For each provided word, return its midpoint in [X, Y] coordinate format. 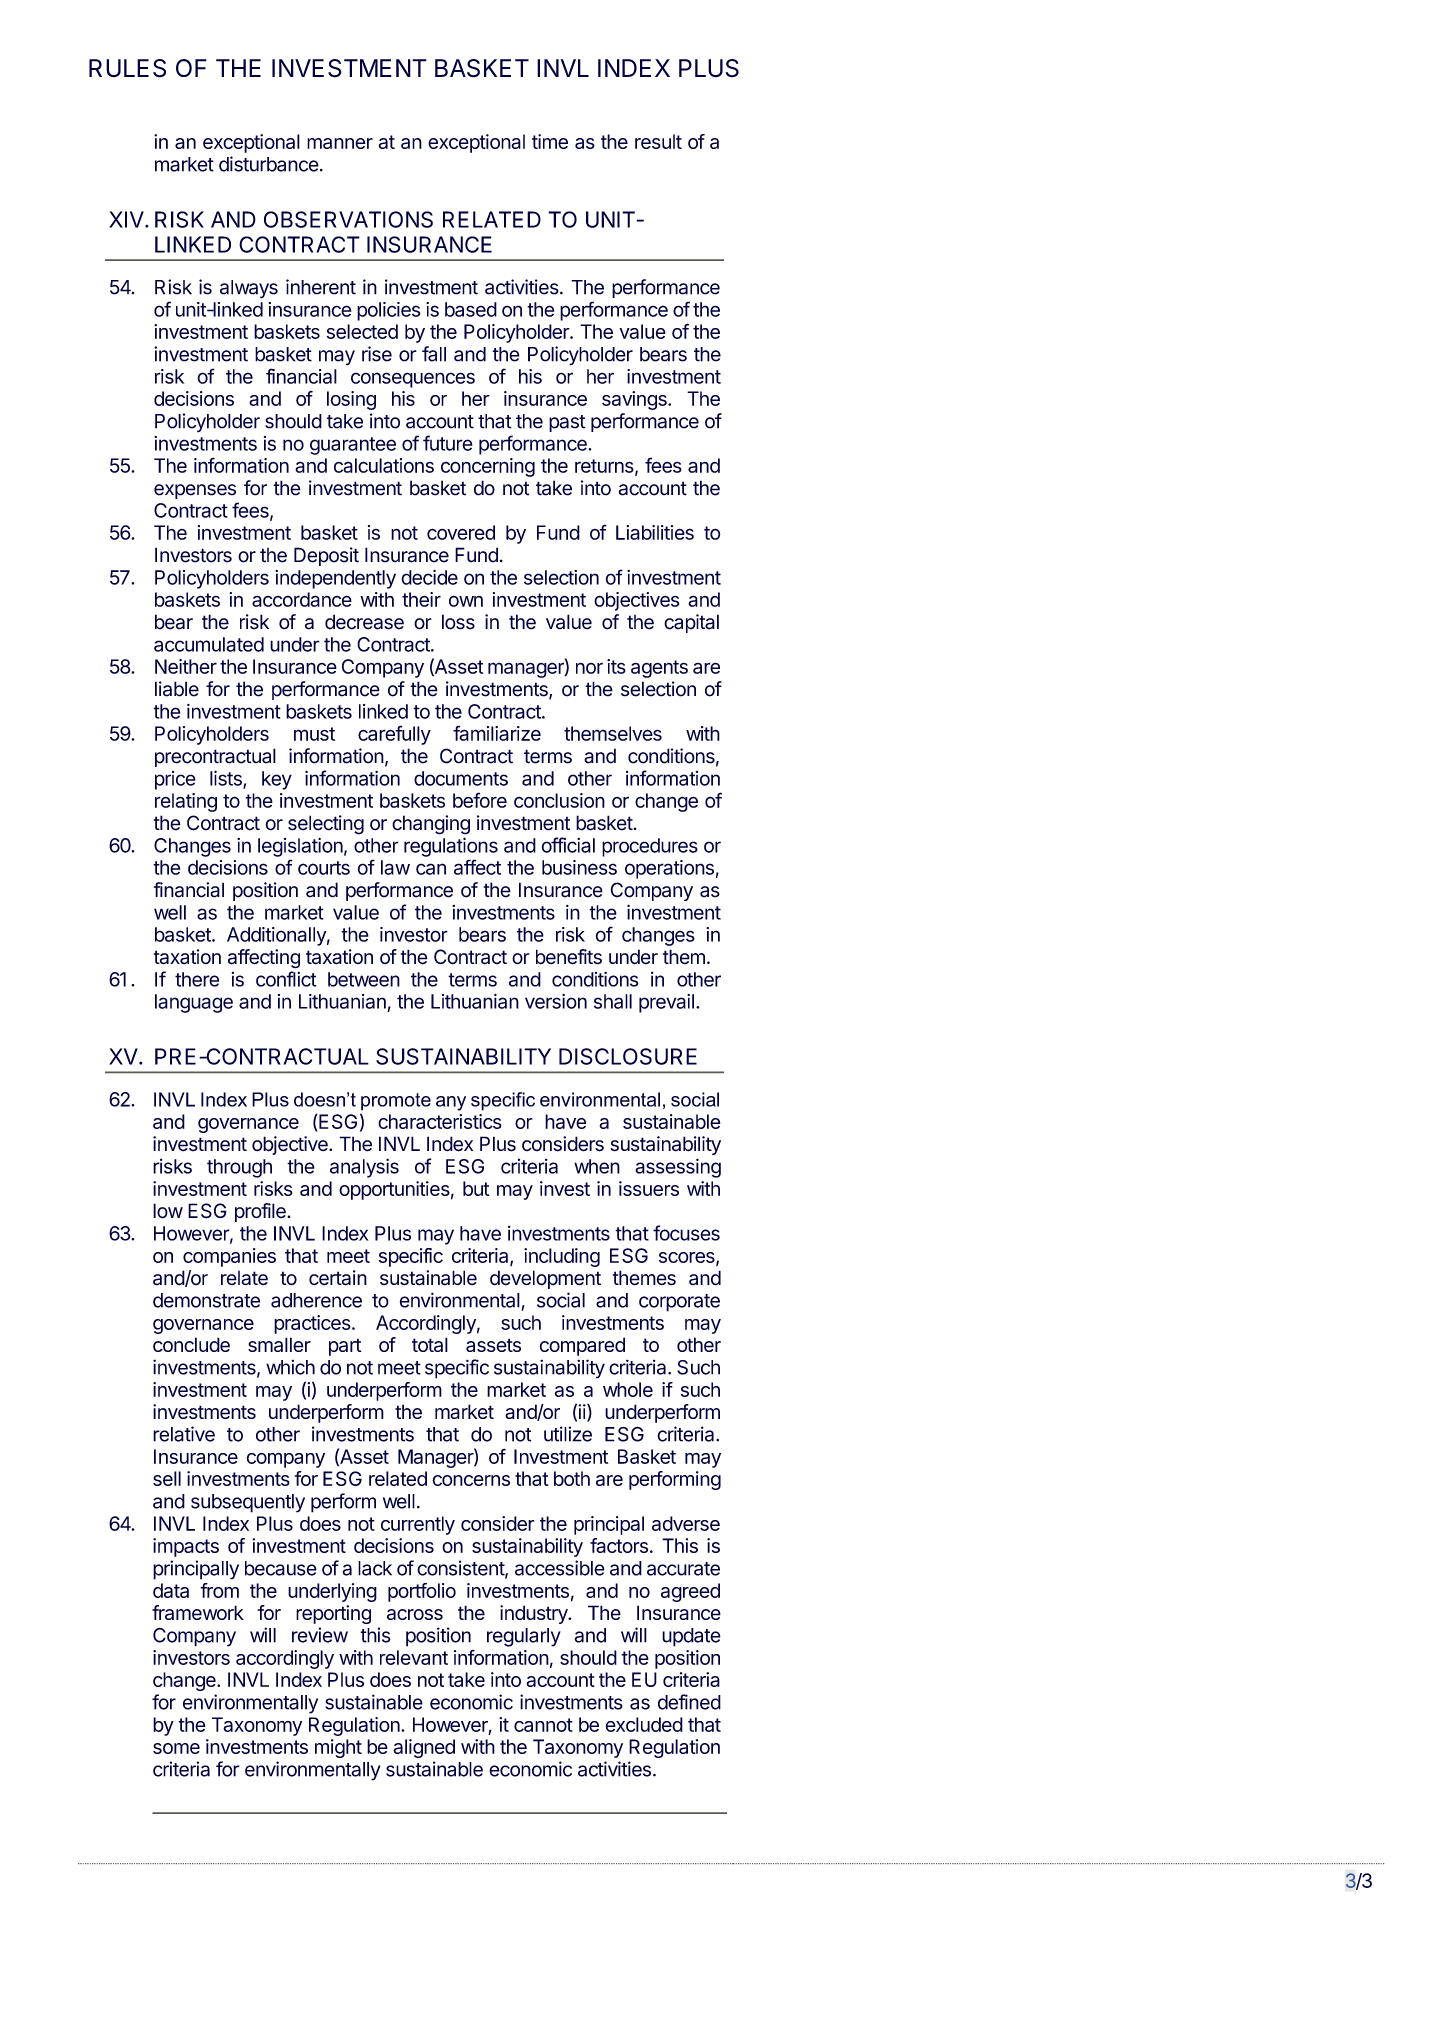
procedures [650, 847]
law [395, 867]
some [176, 1748]
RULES [127, 68]
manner [340, 143]
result [658, 141]
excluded [644, 1724]
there [197, 979]
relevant [414, 1657]
